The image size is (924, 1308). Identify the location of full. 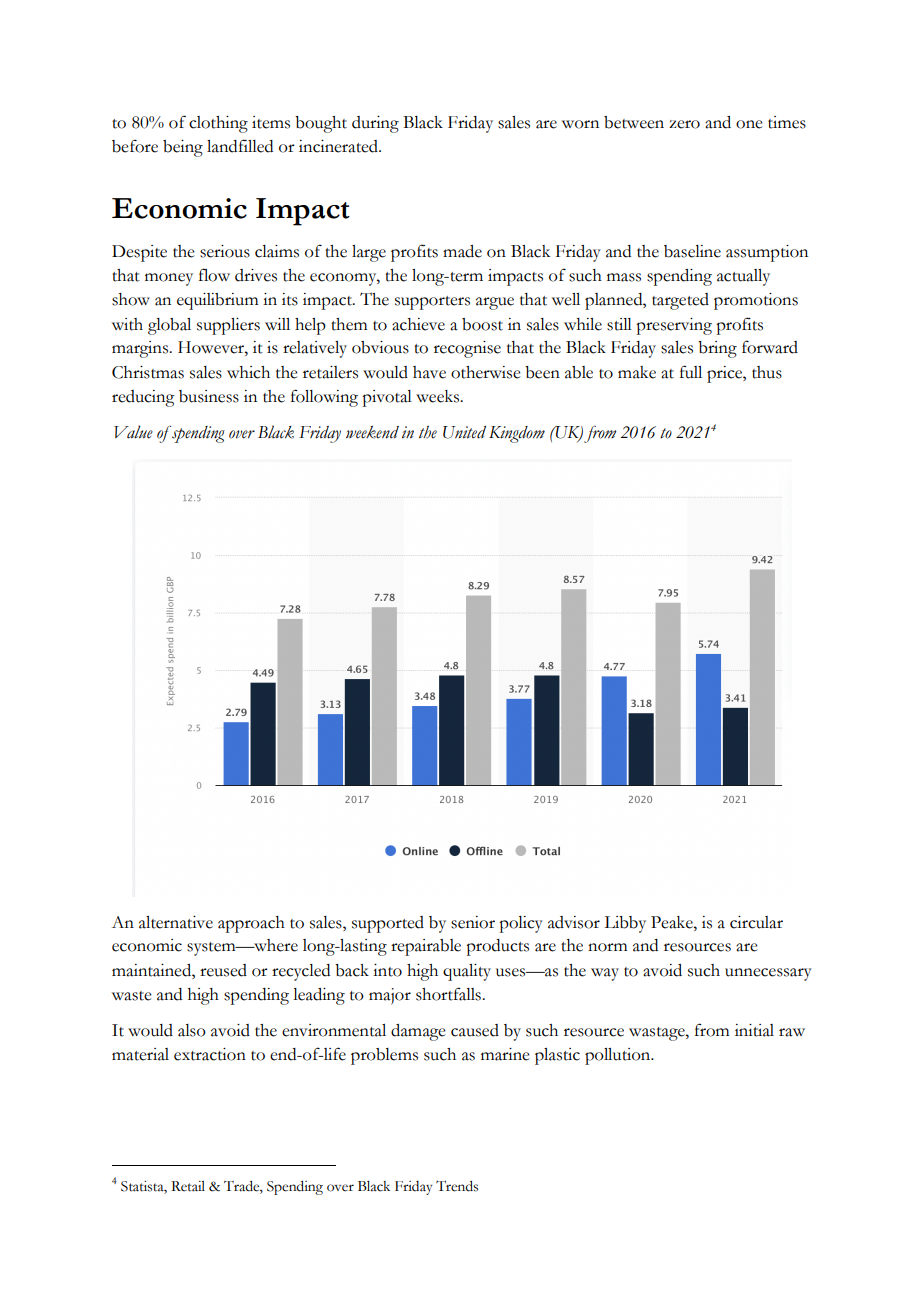
(691, 372).
